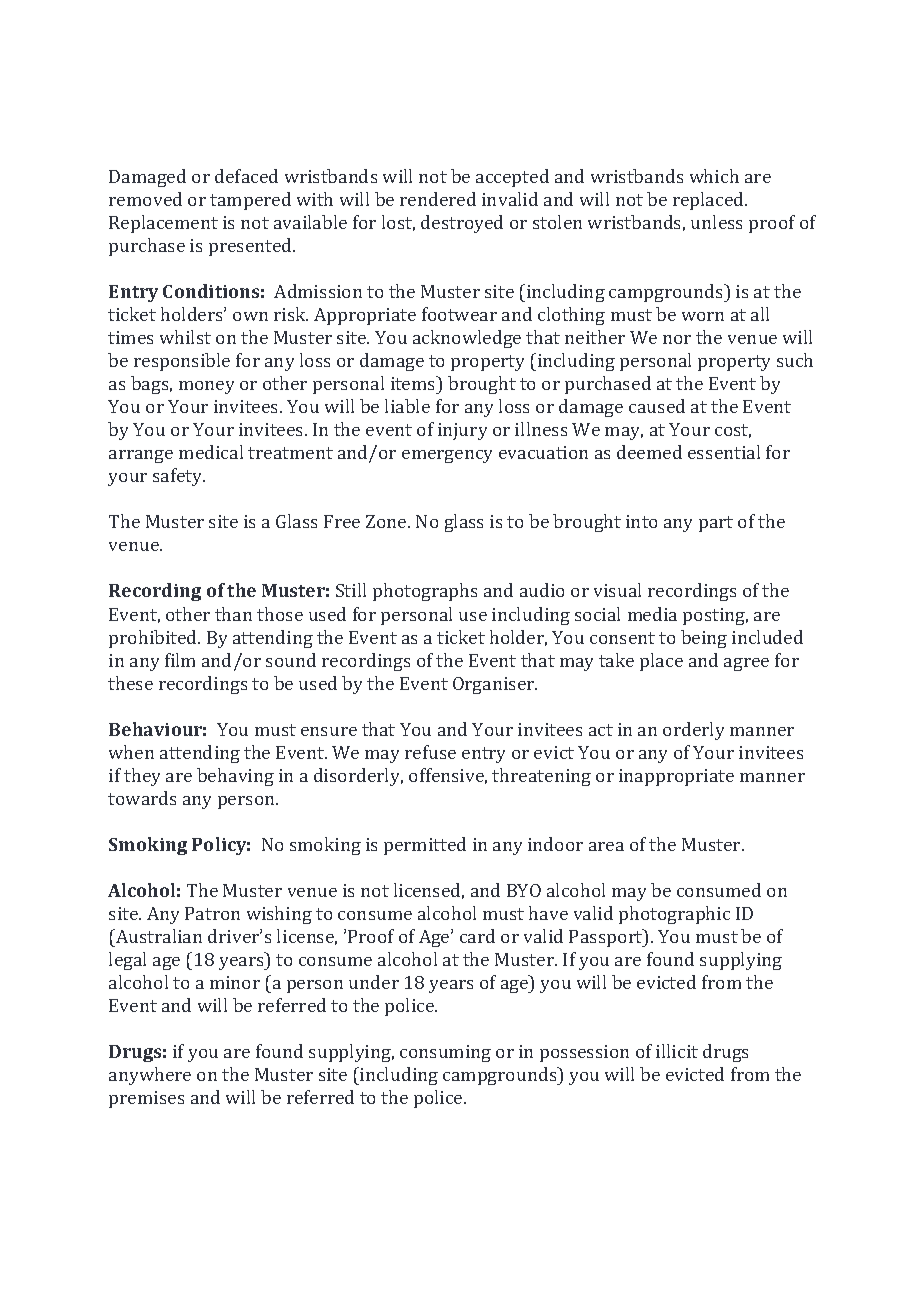 The height and width of the image is (1308, 924). Describe the element at coordinates (704, 639) in the image. I see `being` at that location.
